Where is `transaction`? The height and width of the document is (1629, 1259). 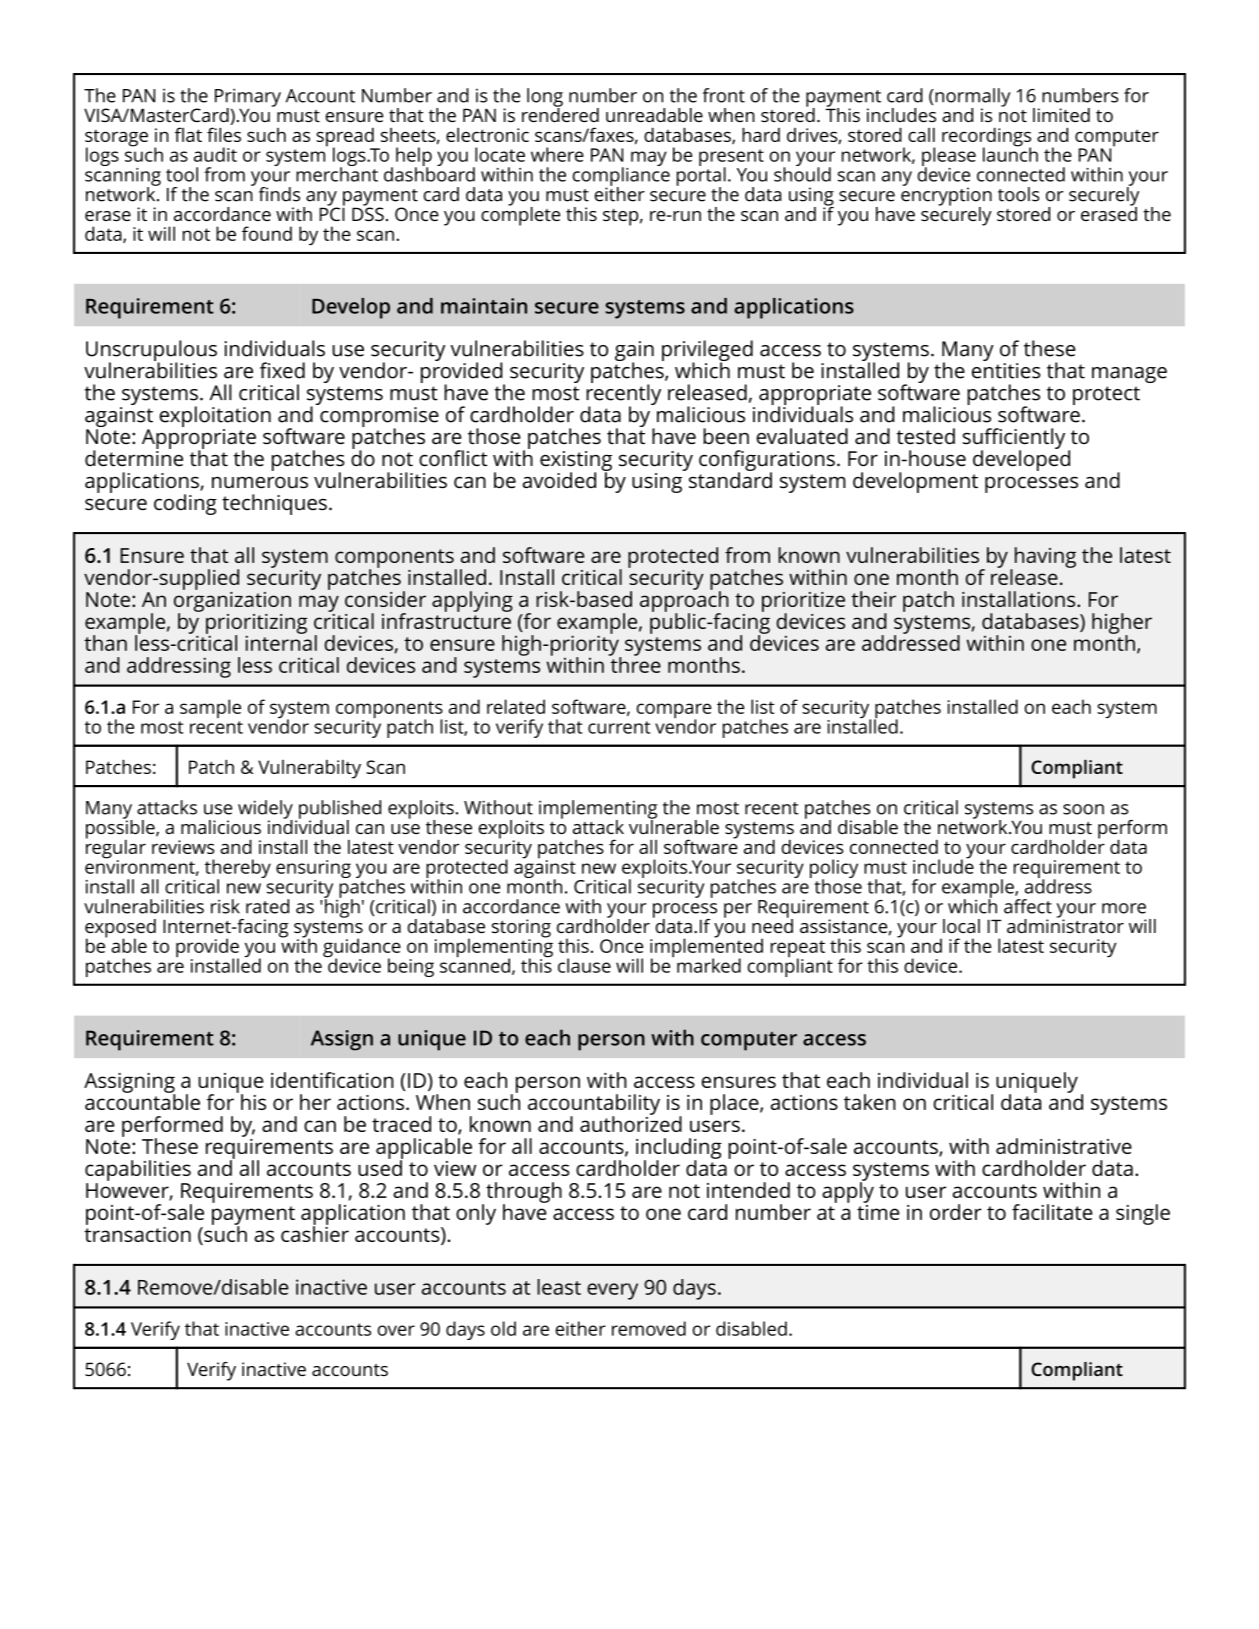 transaction is located at coordinates (137, 1233).
